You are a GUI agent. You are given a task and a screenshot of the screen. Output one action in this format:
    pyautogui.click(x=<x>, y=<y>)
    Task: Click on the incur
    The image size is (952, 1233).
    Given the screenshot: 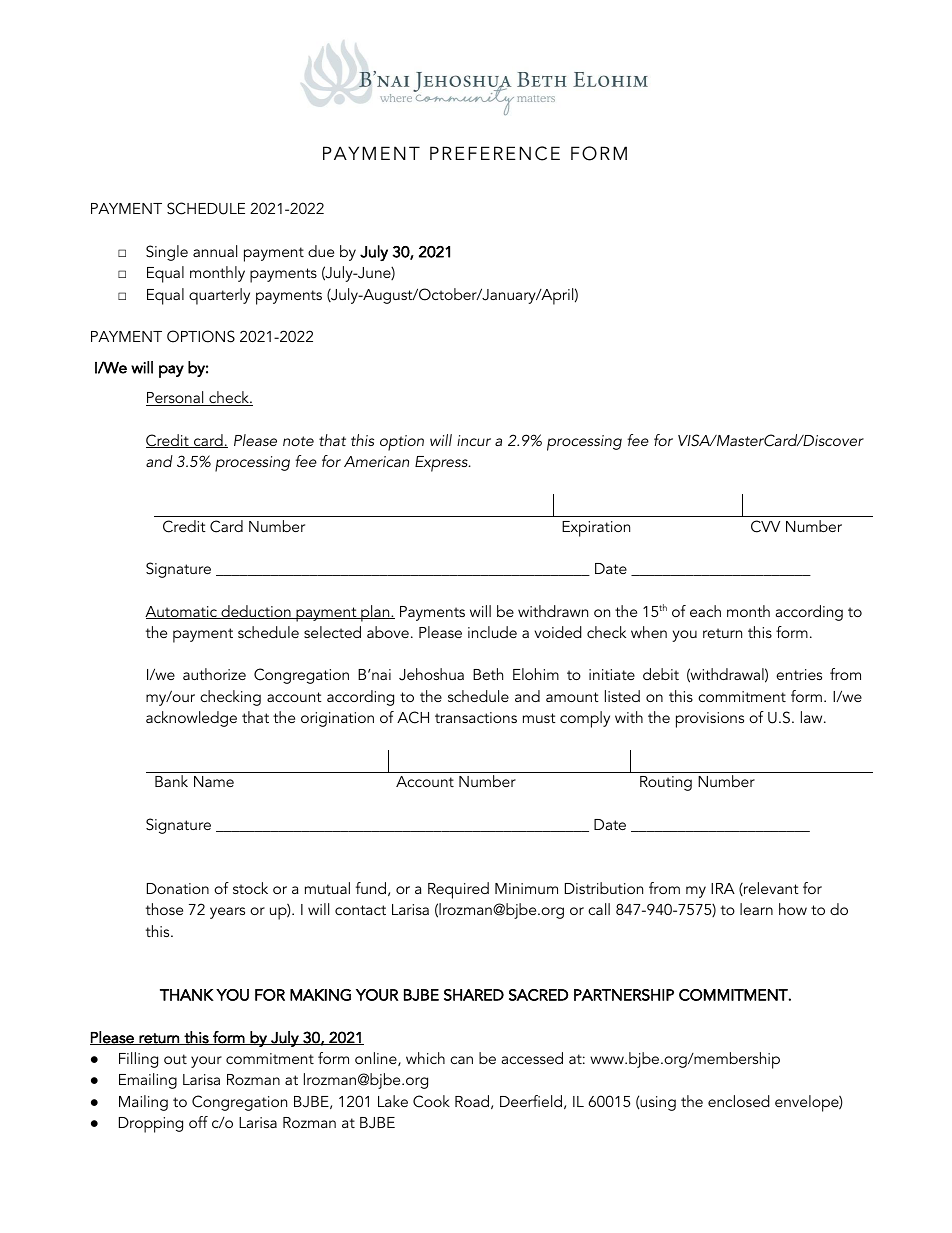 What is the action you would take?
    pyautogui.click(x=474, y=440)
